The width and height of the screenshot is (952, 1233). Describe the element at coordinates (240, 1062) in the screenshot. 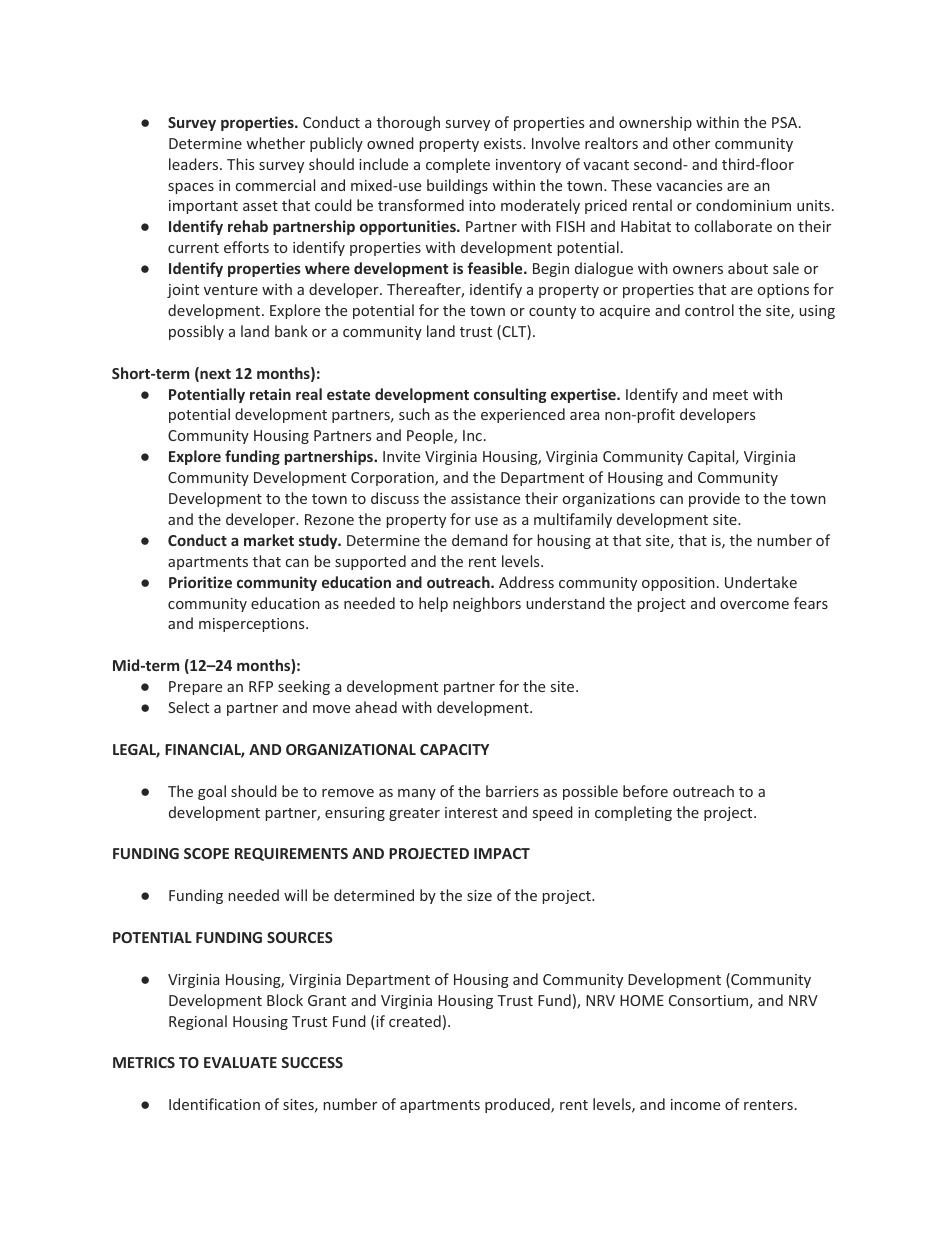

I see `EVALUATE` at that location.
